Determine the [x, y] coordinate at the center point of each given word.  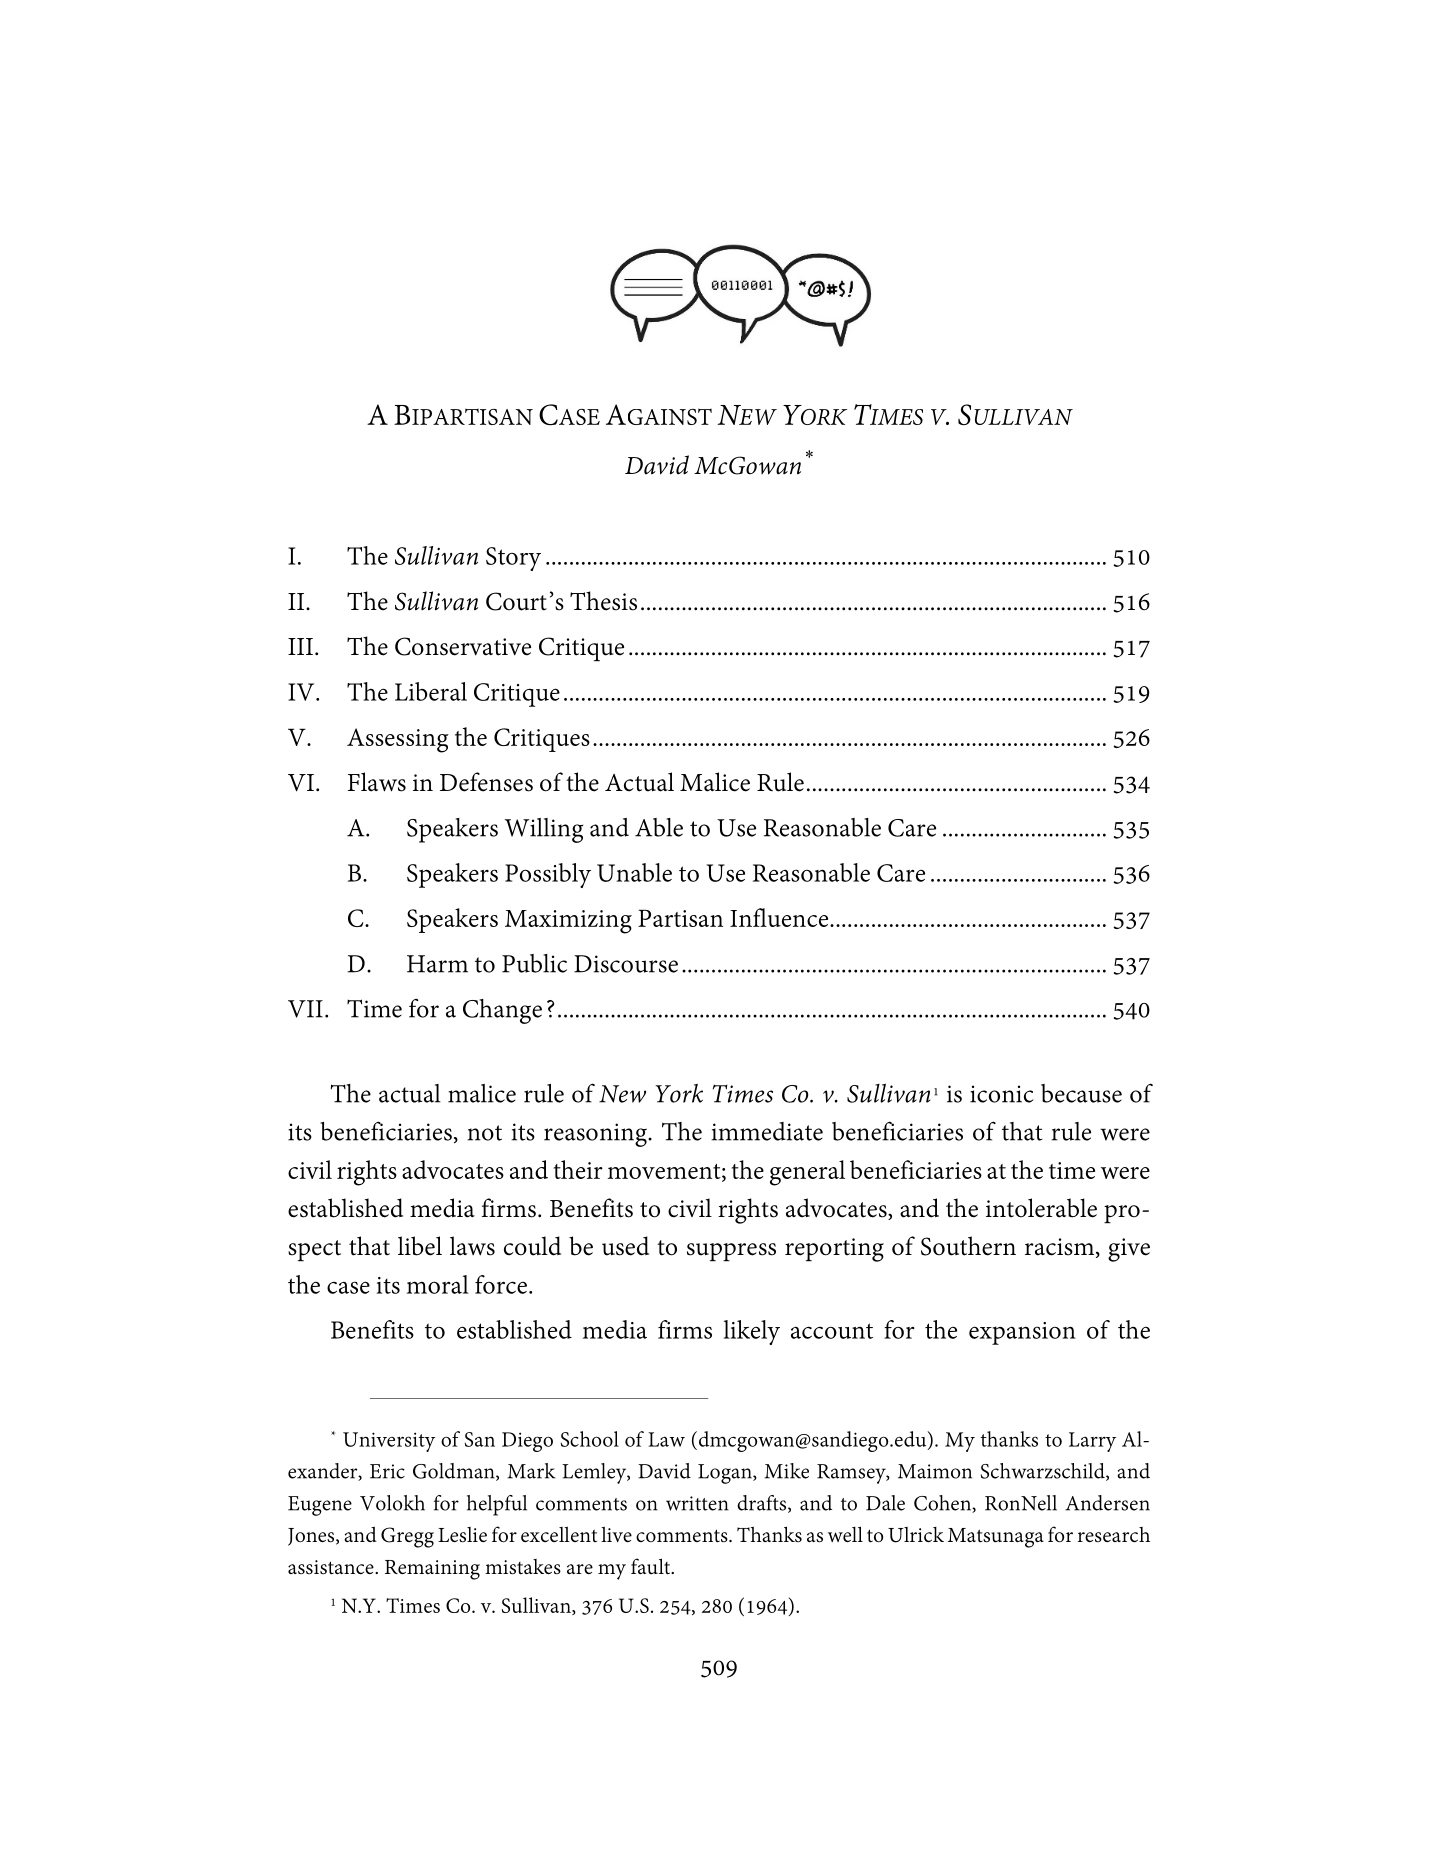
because [1081, 1093]
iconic [1001, 1094]
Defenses [486, 782]
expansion [1022, 1333]
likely [752, 1332]
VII [305, 1009]
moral [438, 1284]
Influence [780, 917]
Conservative [463, 646]
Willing [544, 830]
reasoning [596, 1135]
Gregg [407, 1537]
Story [513, 559]
